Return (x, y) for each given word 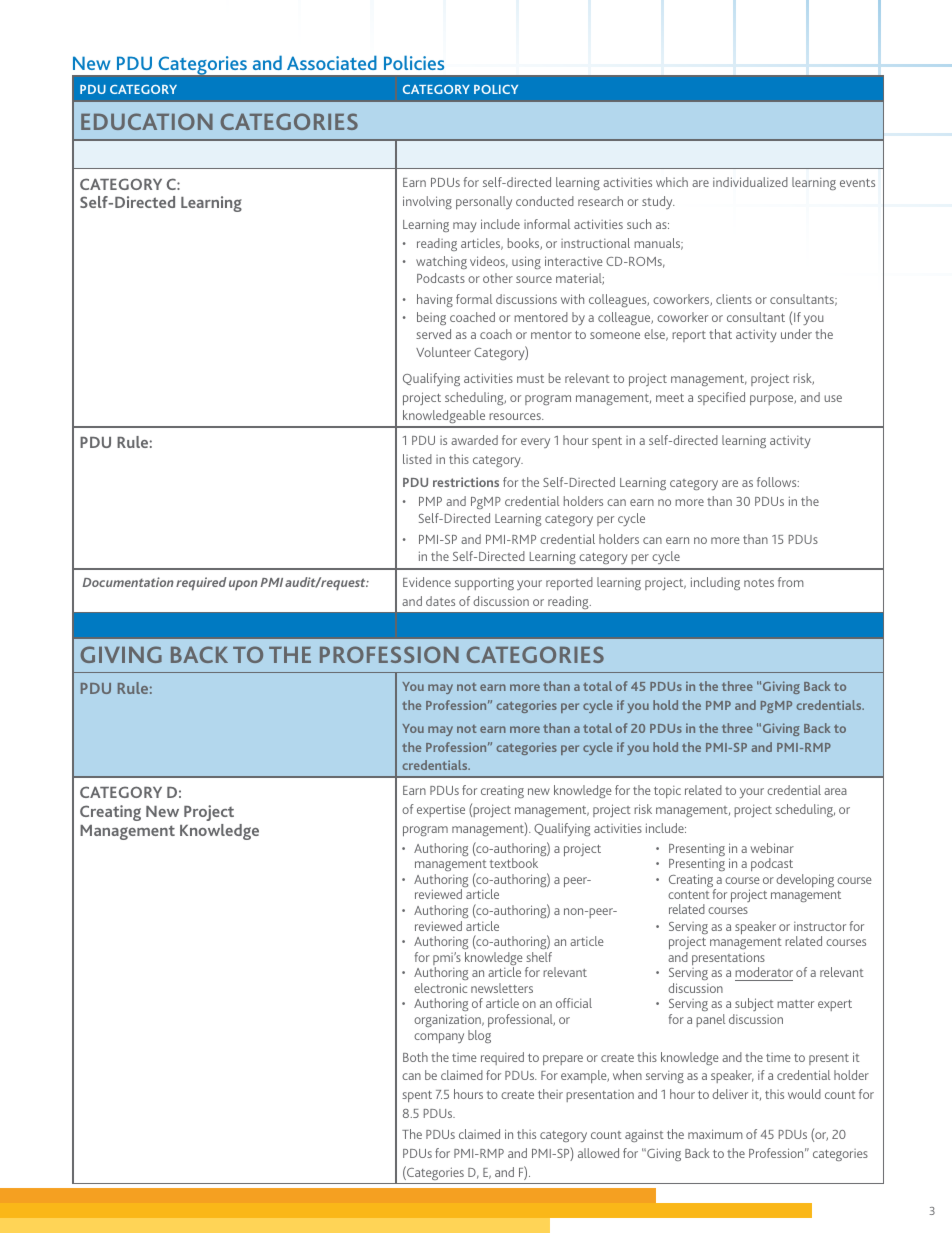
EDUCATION (147, 121)
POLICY (496, 89)
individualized (750, 182)
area (835, 791)
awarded (474, 440)
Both (415, 1057)
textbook (514, 863)
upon (243, 585)
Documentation (128, 582)
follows (778, 482)
